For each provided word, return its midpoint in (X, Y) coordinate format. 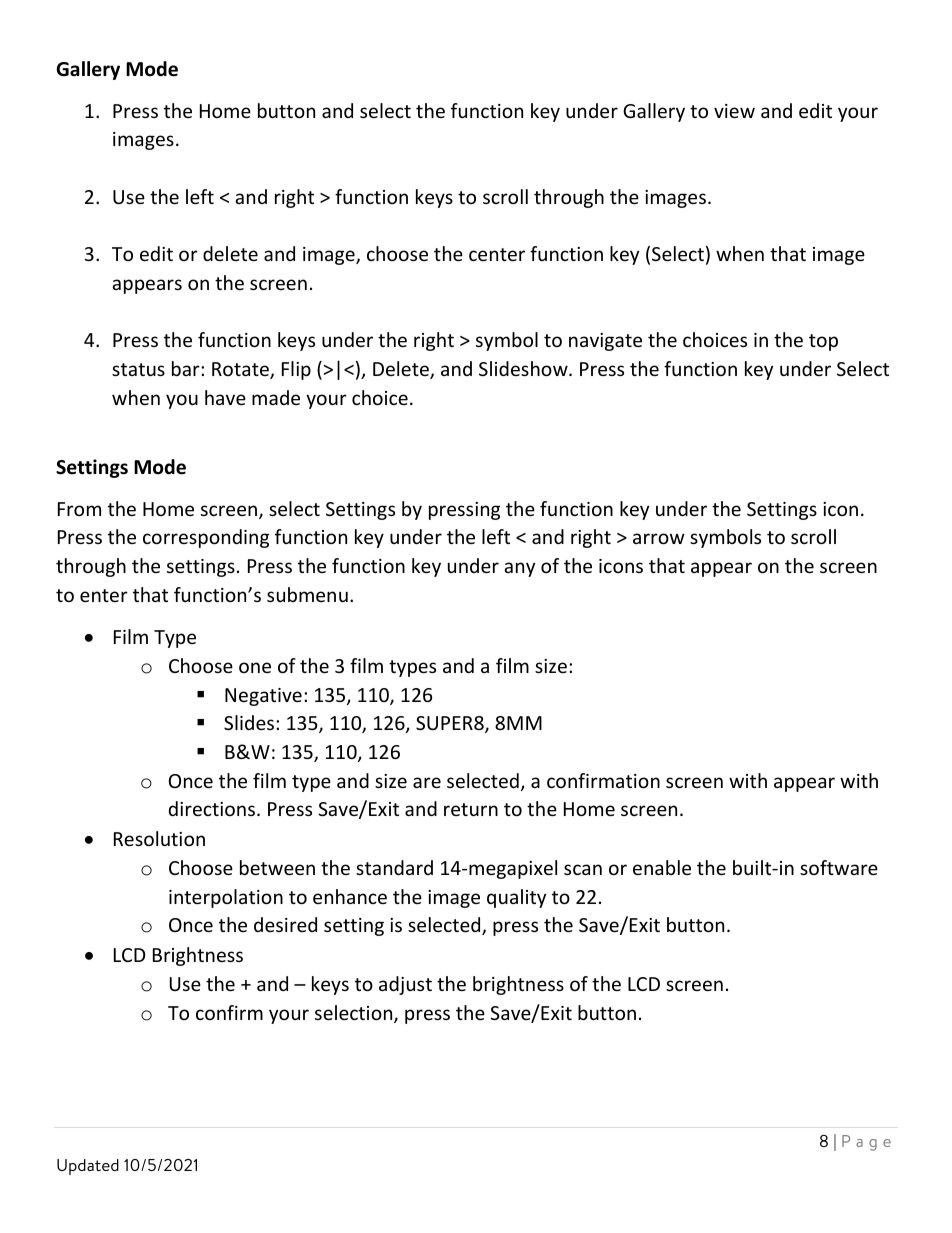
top (823, 342)
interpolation (226, 898)
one (255, 667)
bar (187, 368)
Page (866, 1143)
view (734, 111)
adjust (405, 985)
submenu (307, 594)
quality (516, 898)
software (839, 867)
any (519, 569)
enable (662, 867)
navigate (605, 342)
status (138, 369)
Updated (88, 1167)
